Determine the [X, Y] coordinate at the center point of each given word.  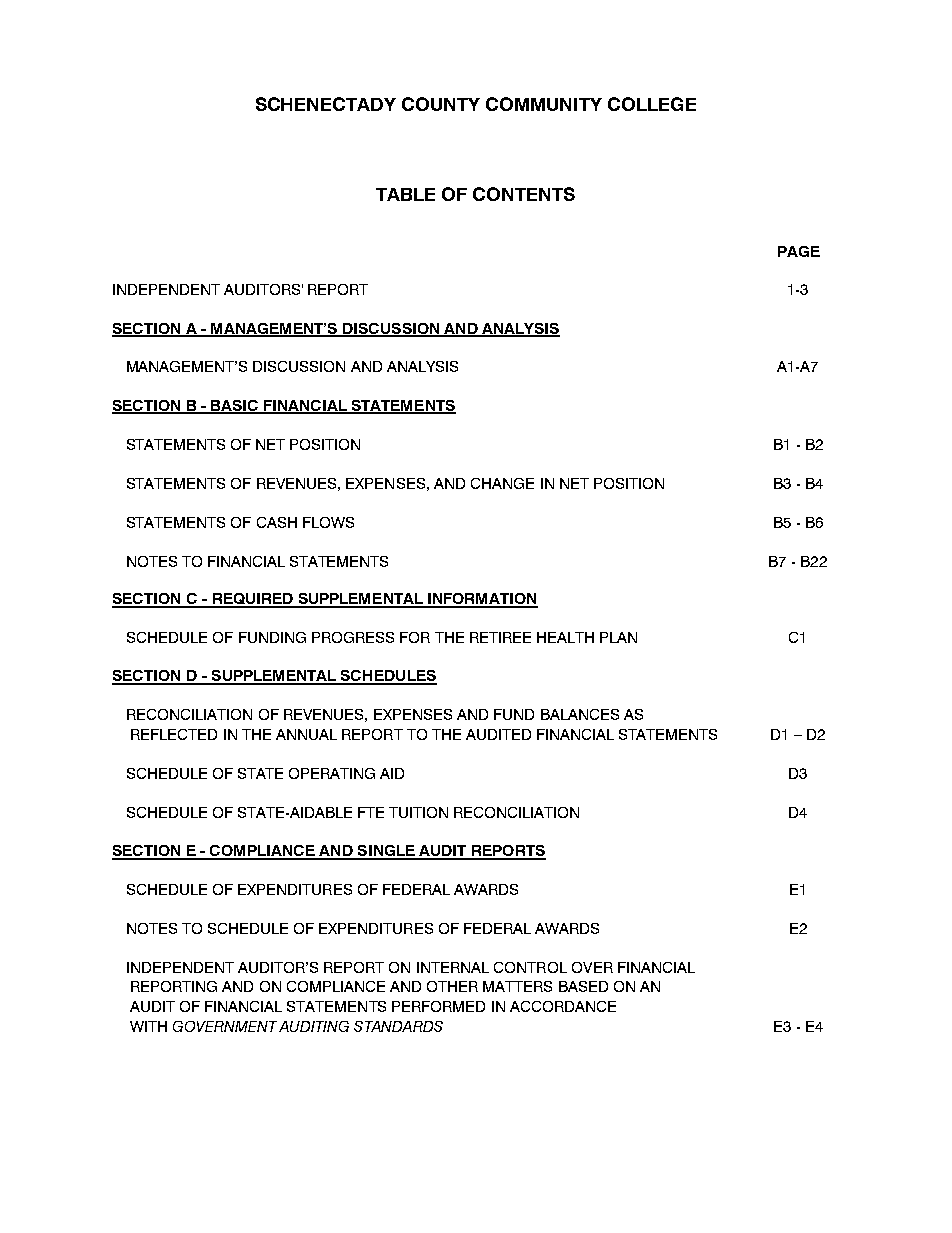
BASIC [235, 407]
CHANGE [502, 483]
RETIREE [500, 637]
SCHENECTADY [326, 104]
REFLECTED [174, 734]
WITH [148, 1026]
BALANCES [580, 714]
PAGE [799, 251]
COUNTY [441, 104]
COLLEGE [652, 104]
